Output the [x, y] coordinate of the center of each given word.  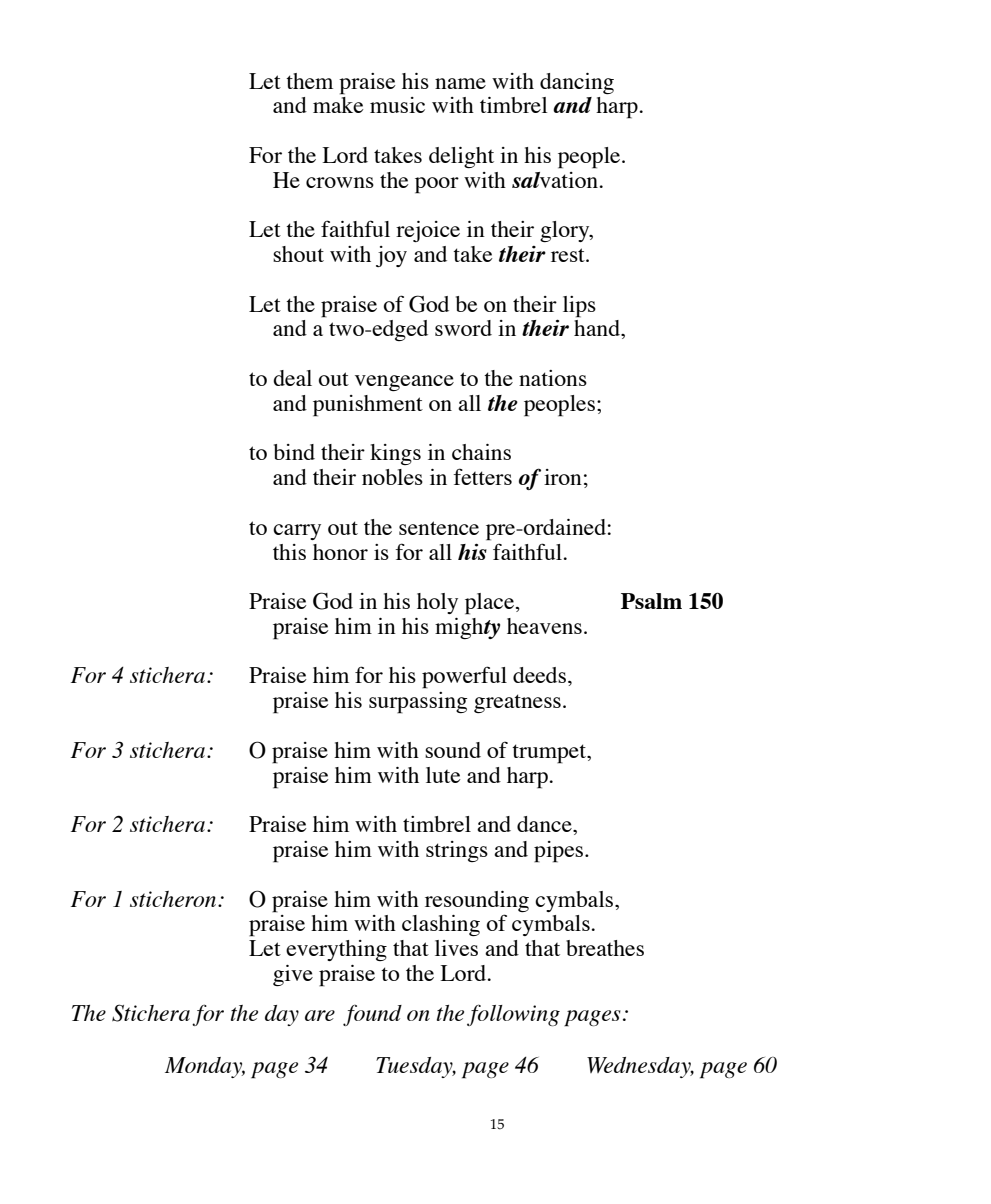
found [372, 1015]
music [397, 105]
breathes [605, 948]
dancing [577, 83]
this [289, 552]
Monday [205, 1067]
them [309, 81]
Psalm [651, 601]
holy [437, 603]
